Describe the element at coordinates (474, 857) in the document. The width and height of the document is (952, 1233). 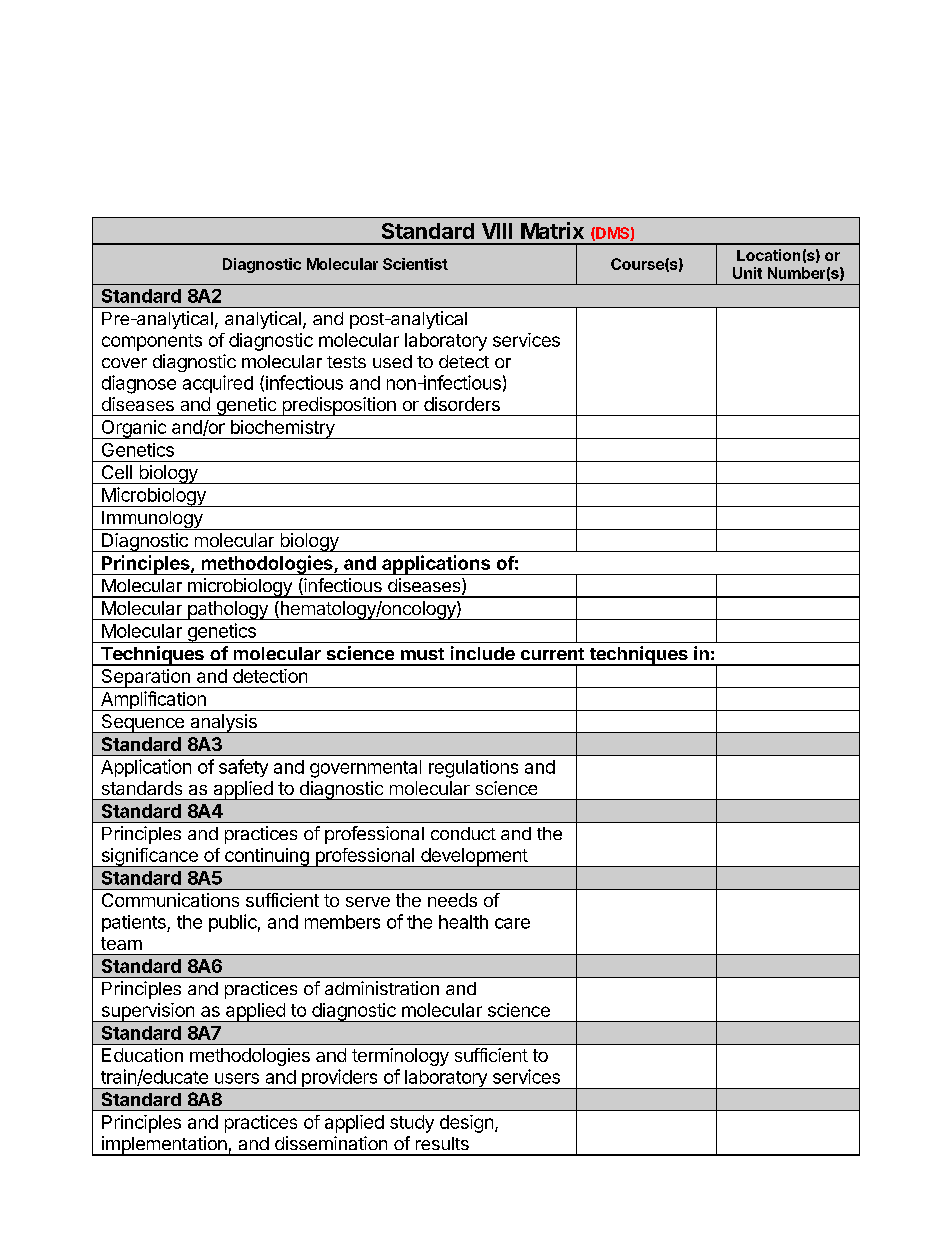
I see `development` at that location.
